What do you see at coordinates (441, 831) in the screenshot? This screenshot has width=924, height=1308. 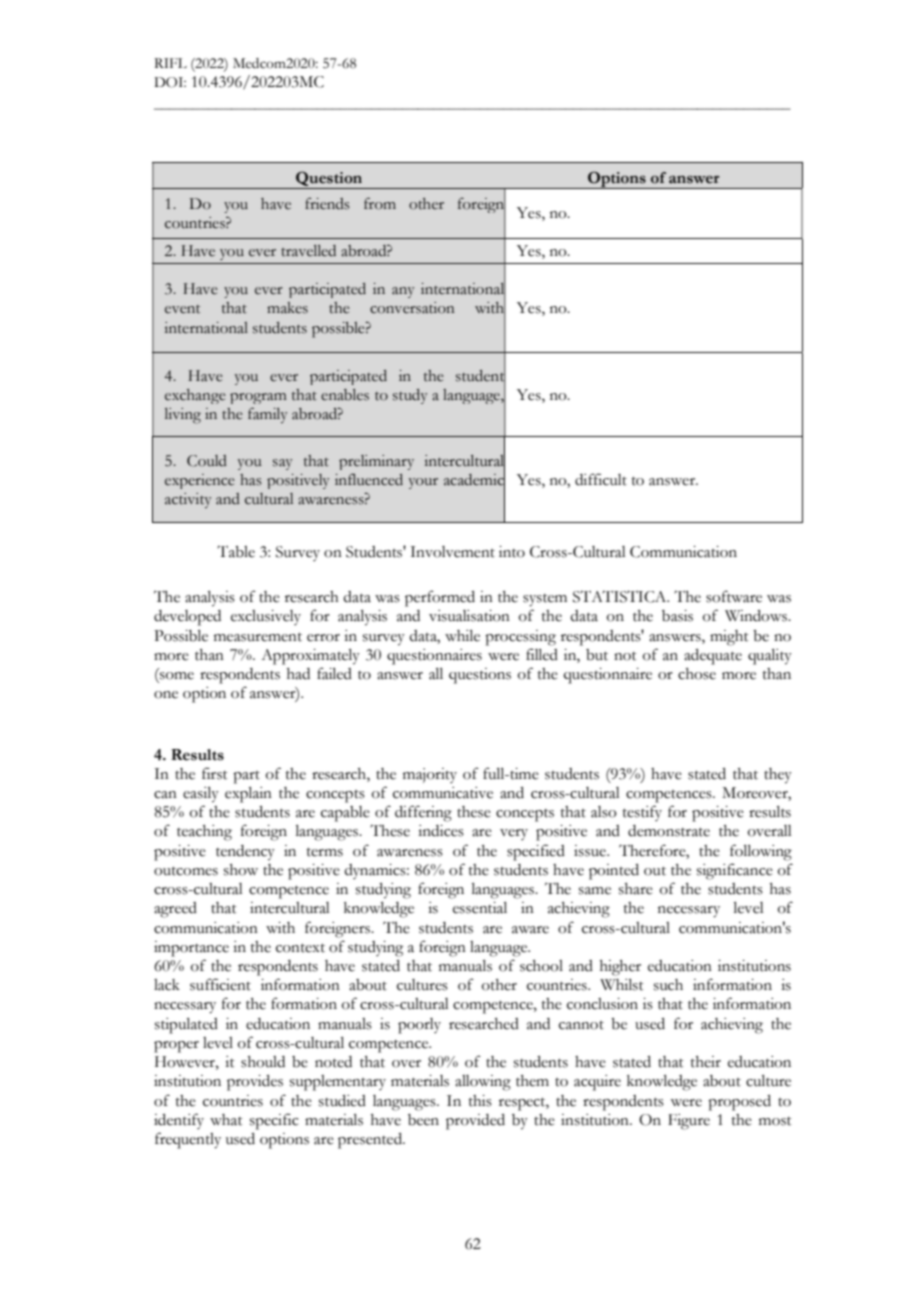 I see `indices` at bounding box center [441, 831].
